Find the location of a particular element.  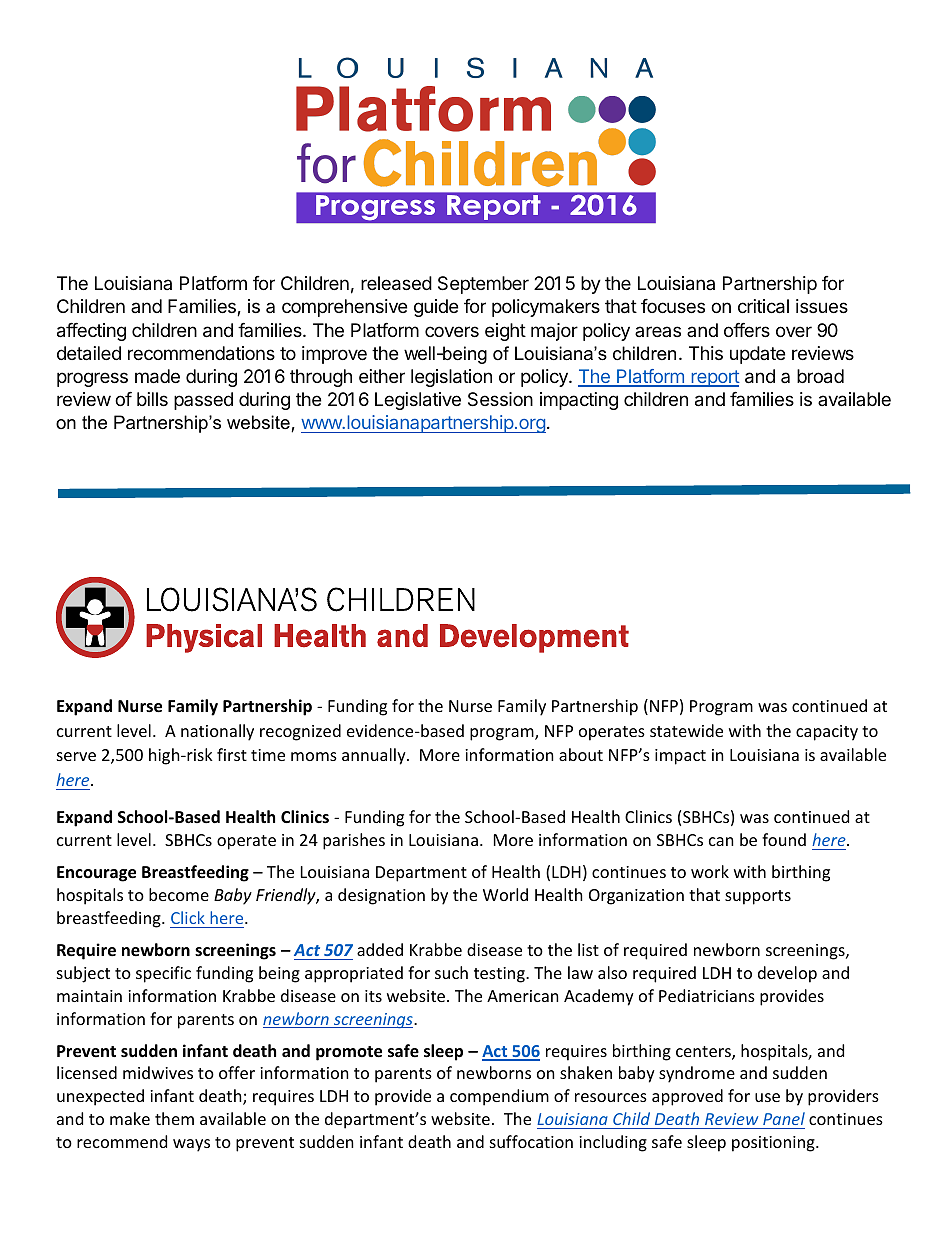

guide is located at coordinates (436, 308).
